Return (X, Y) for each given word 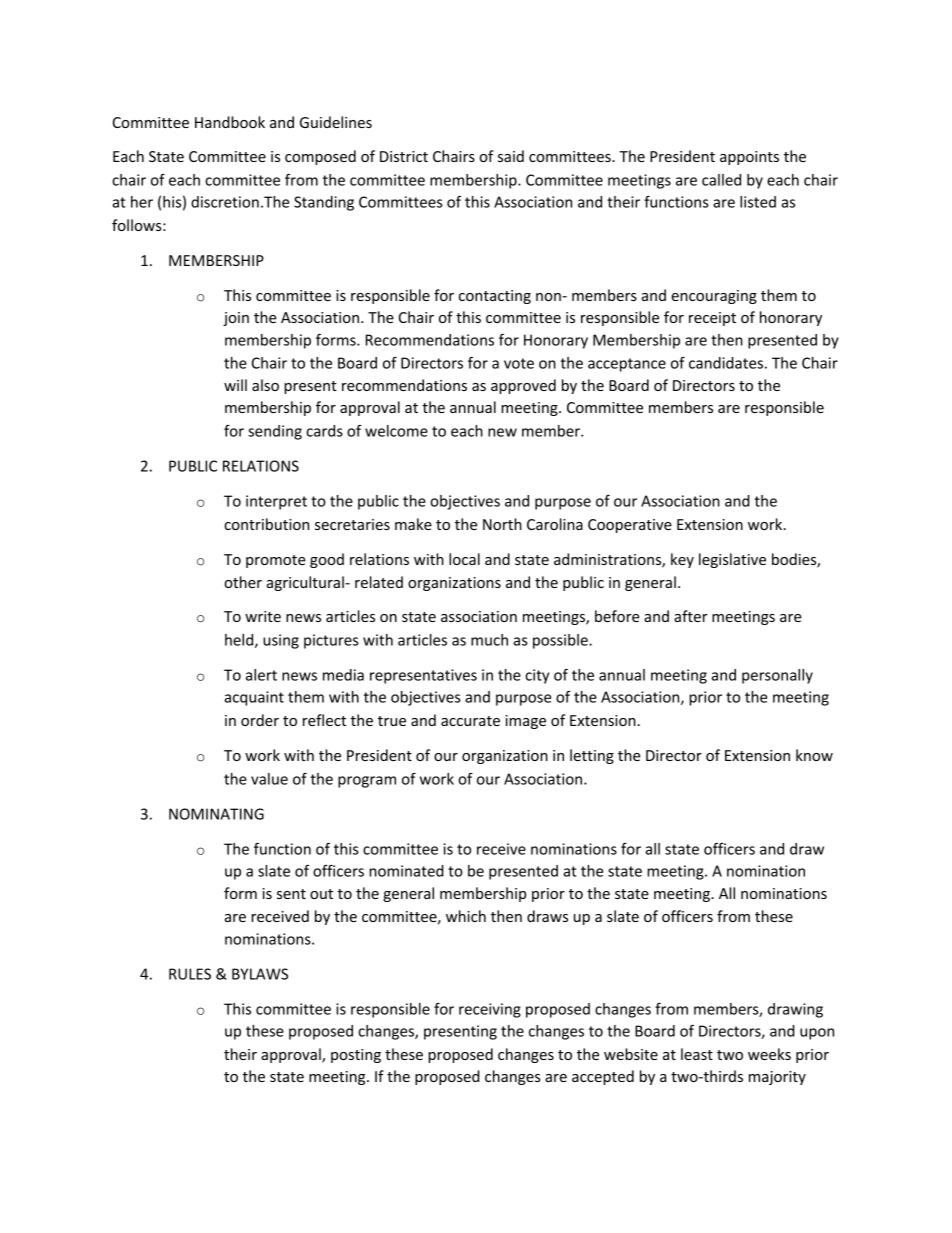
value (269, 779)
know (814, 755)
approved (523, 386)
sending (275, 432)
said (511, 156)
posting (356, 1056)
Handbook (230, 122)
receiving (490, 1010)
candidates (726, 363)
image (525, 722)
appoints (749, 158)
